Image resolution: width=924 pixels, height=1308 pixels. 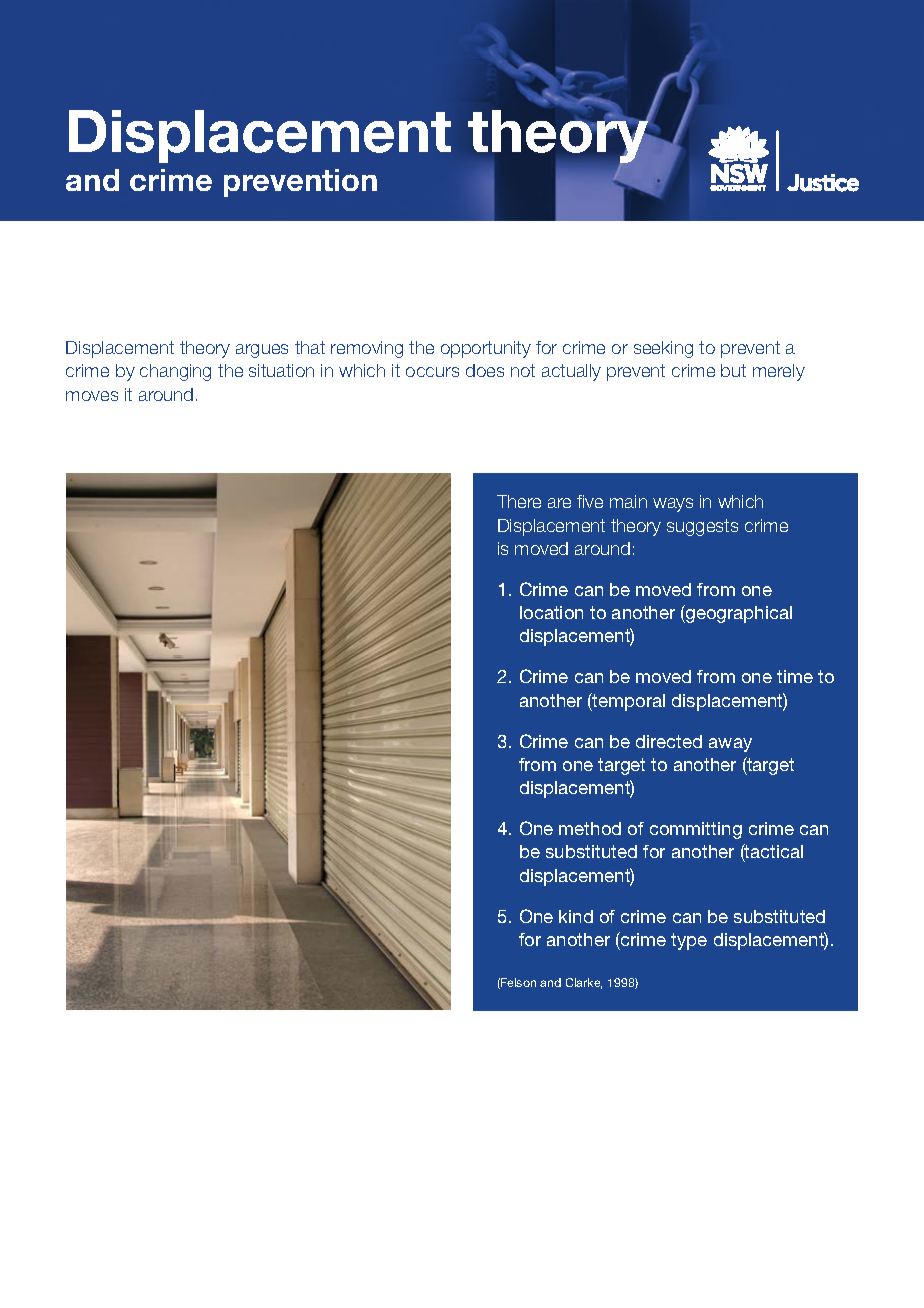 What do you see at coordinates (590, 828) in the screenshot?
I see `method` at bounding box center [590, 828].
